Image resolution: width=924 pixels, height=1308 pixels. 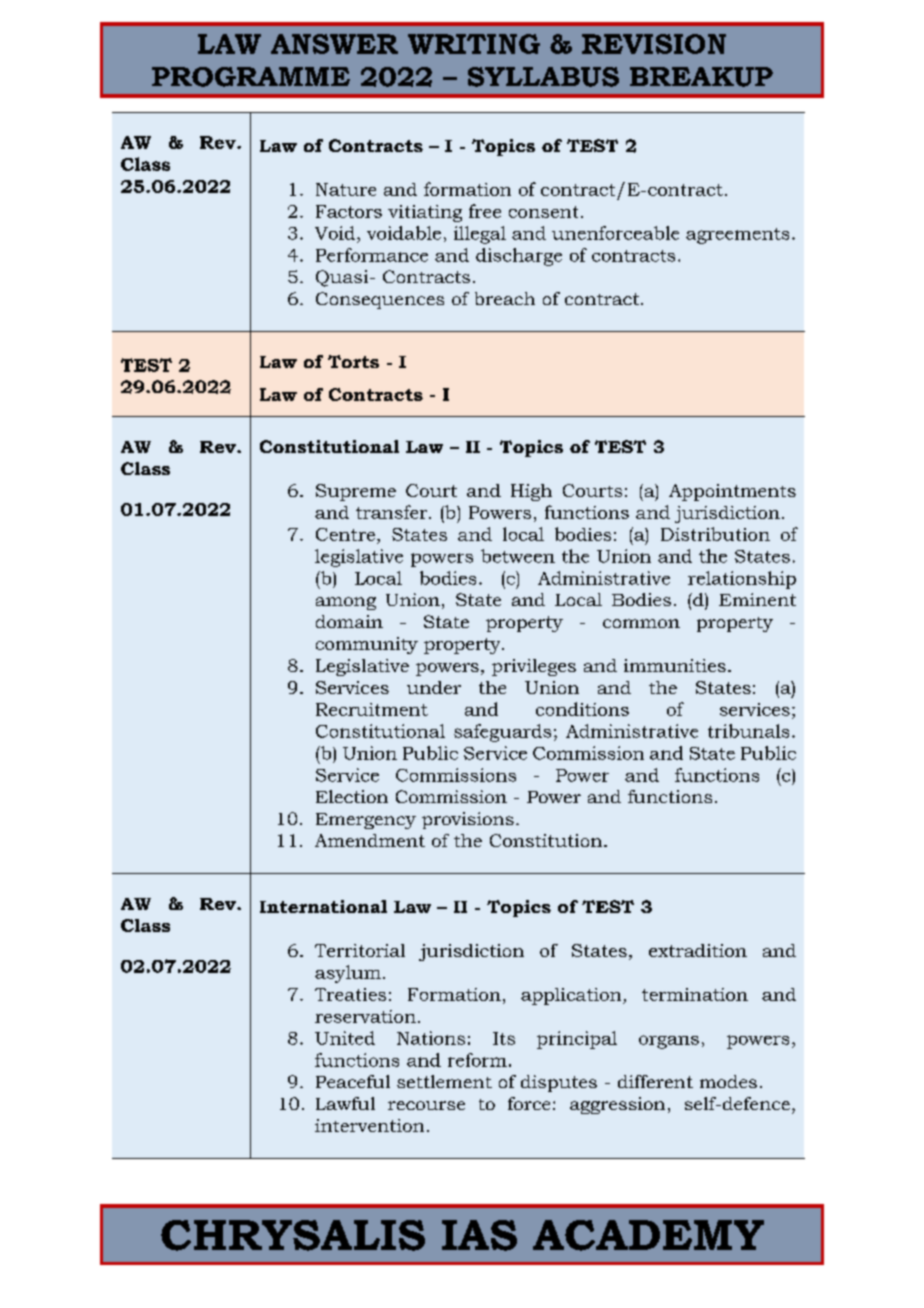 I want to click on SYLLABUS, so click(x=543, y=77).
